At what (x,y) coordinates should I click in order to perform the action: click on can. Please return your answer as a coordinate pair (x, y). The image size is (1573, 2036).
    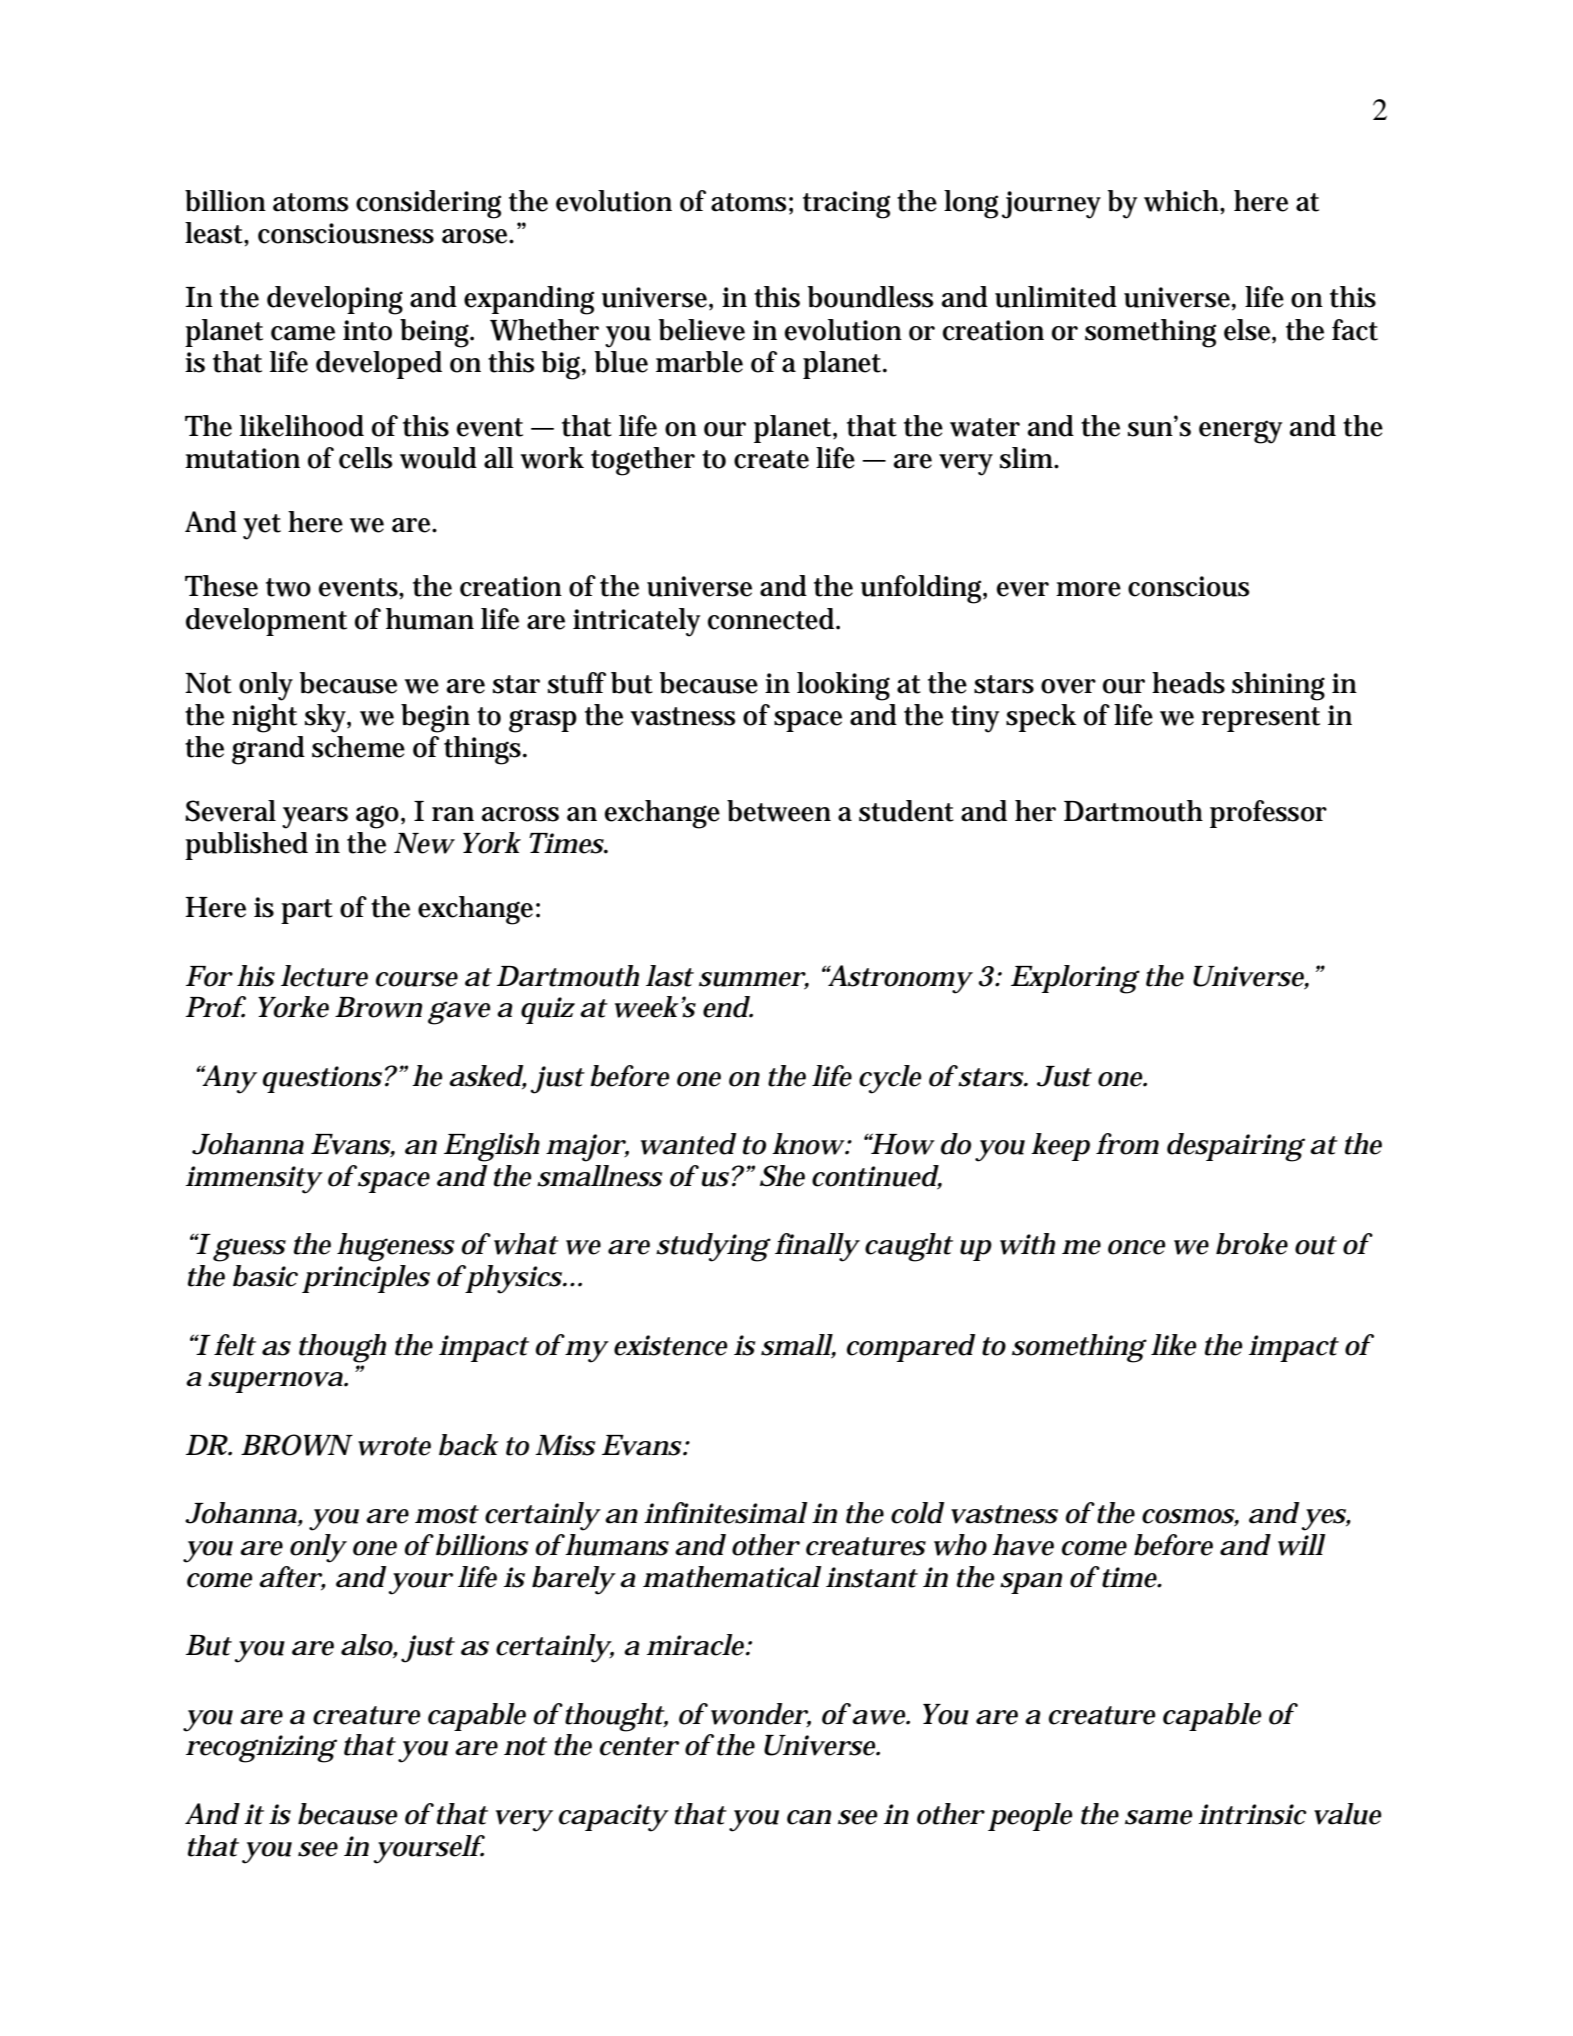
    Looking at the image, I should click on (809, 1817).
